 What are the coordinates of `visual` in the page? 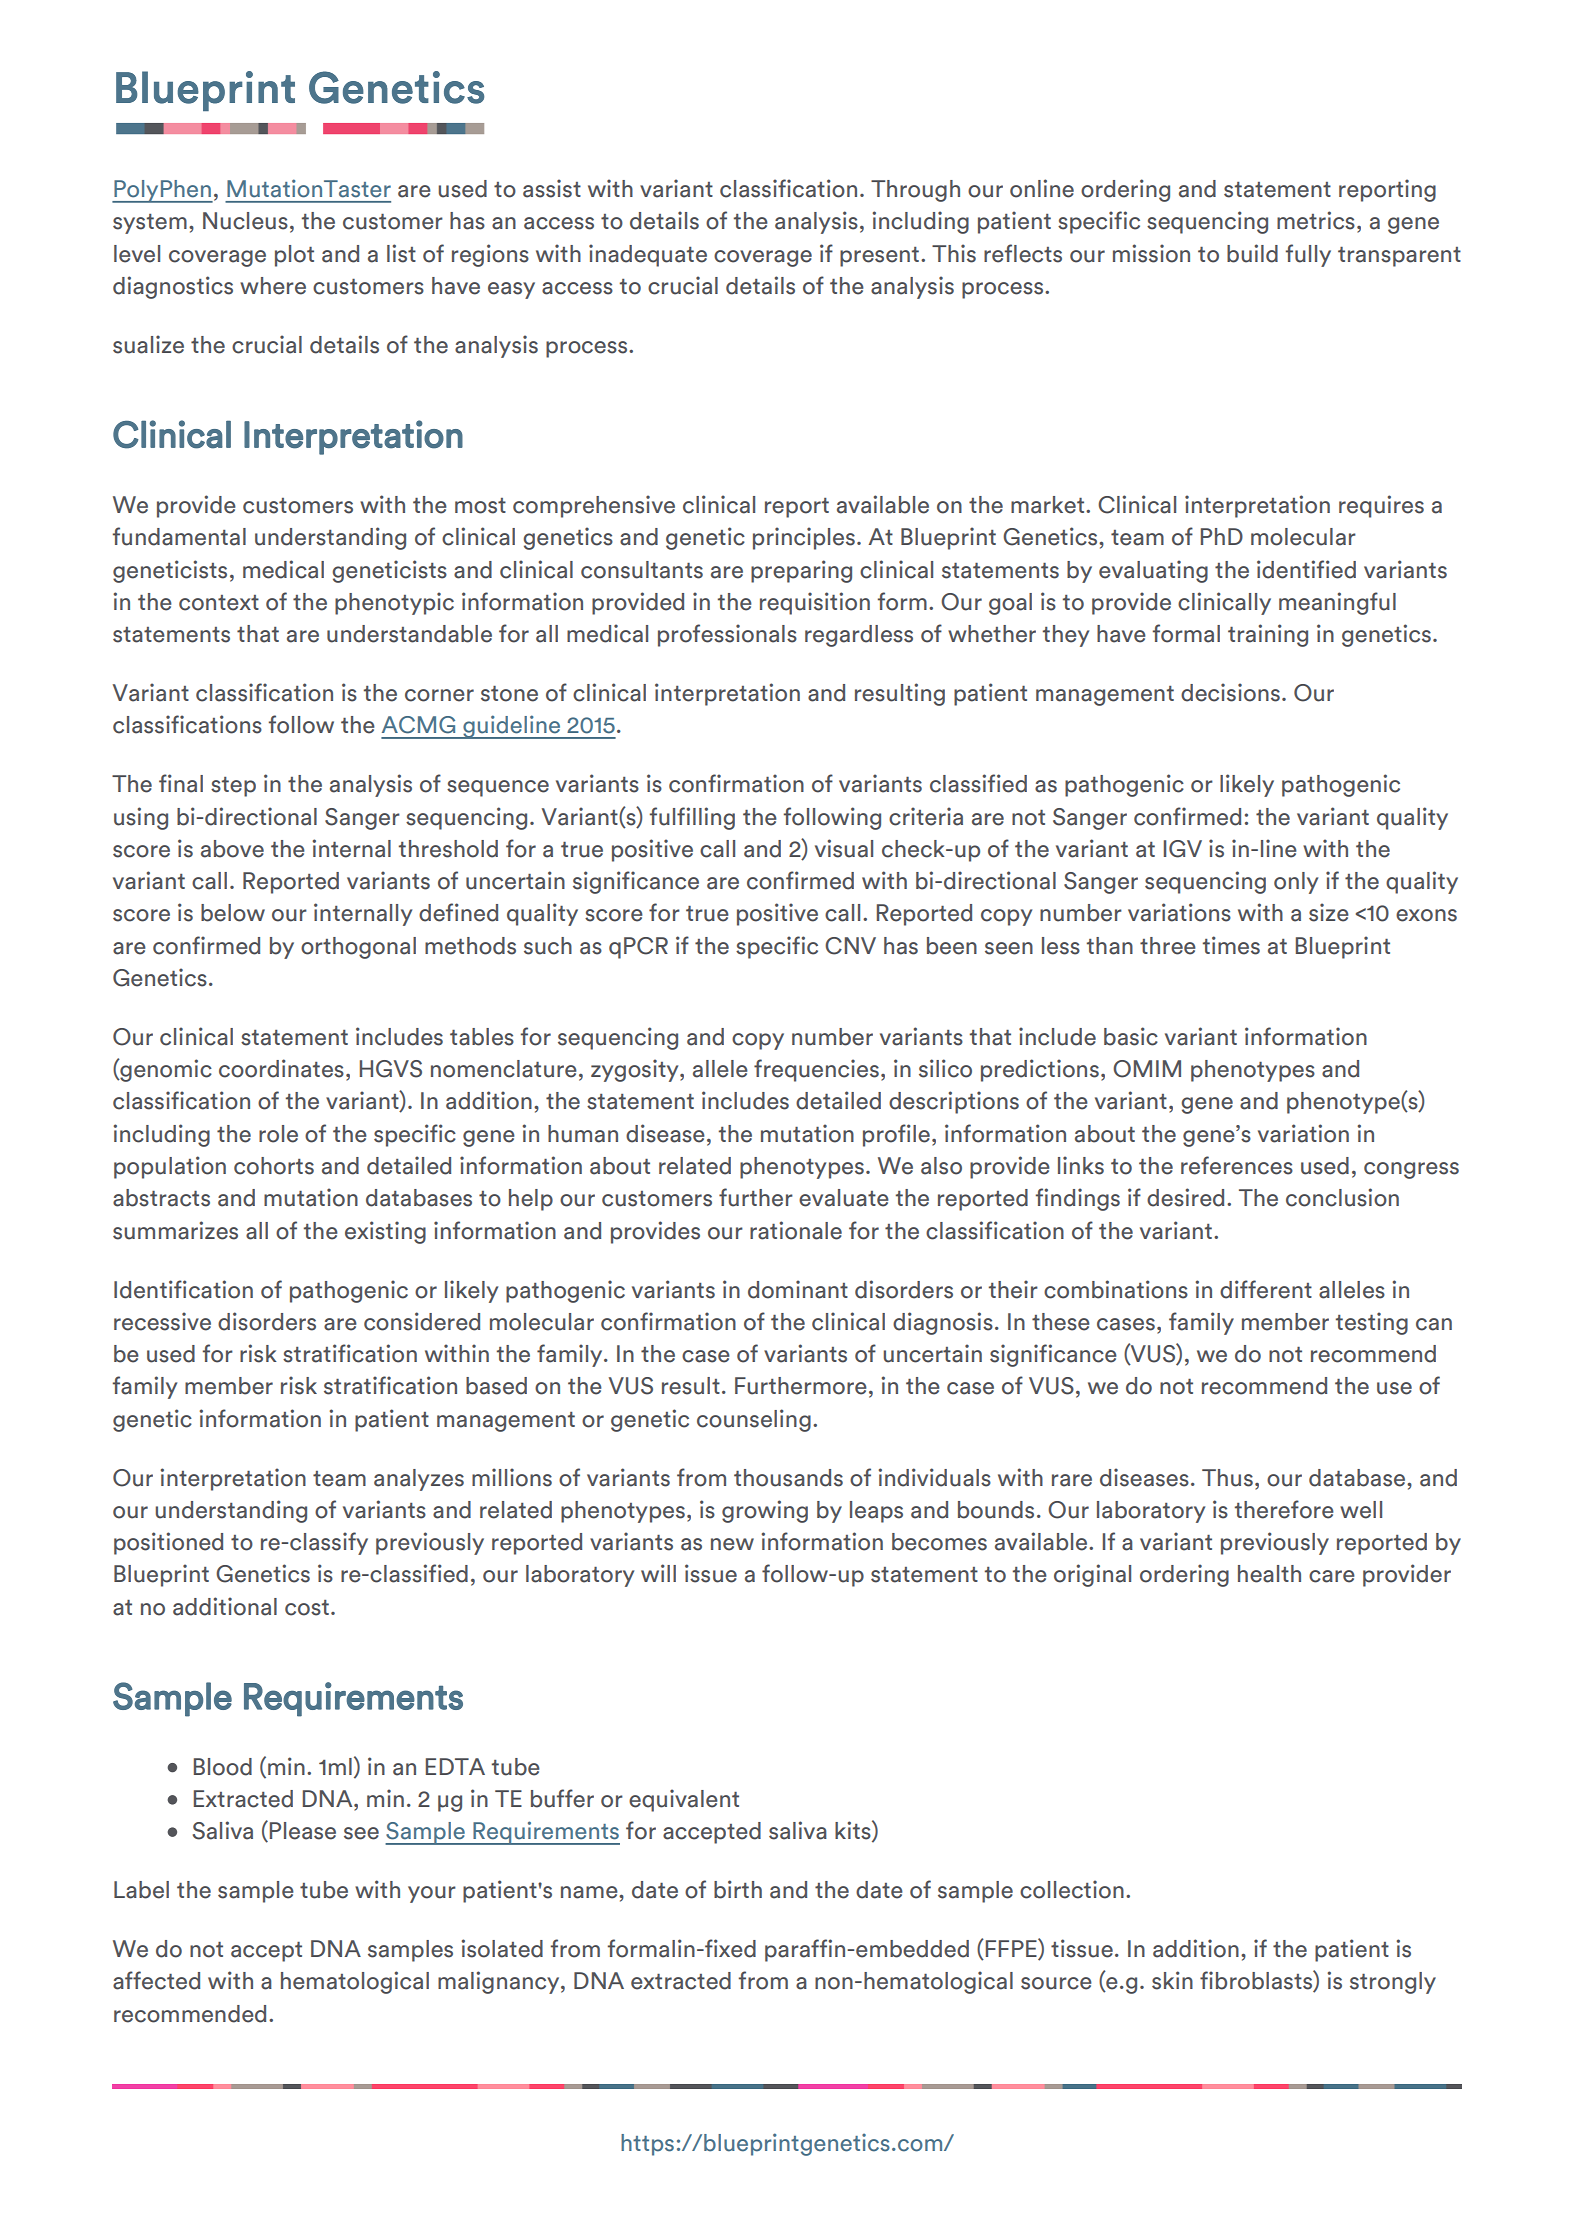 It's located at (844, 848).
